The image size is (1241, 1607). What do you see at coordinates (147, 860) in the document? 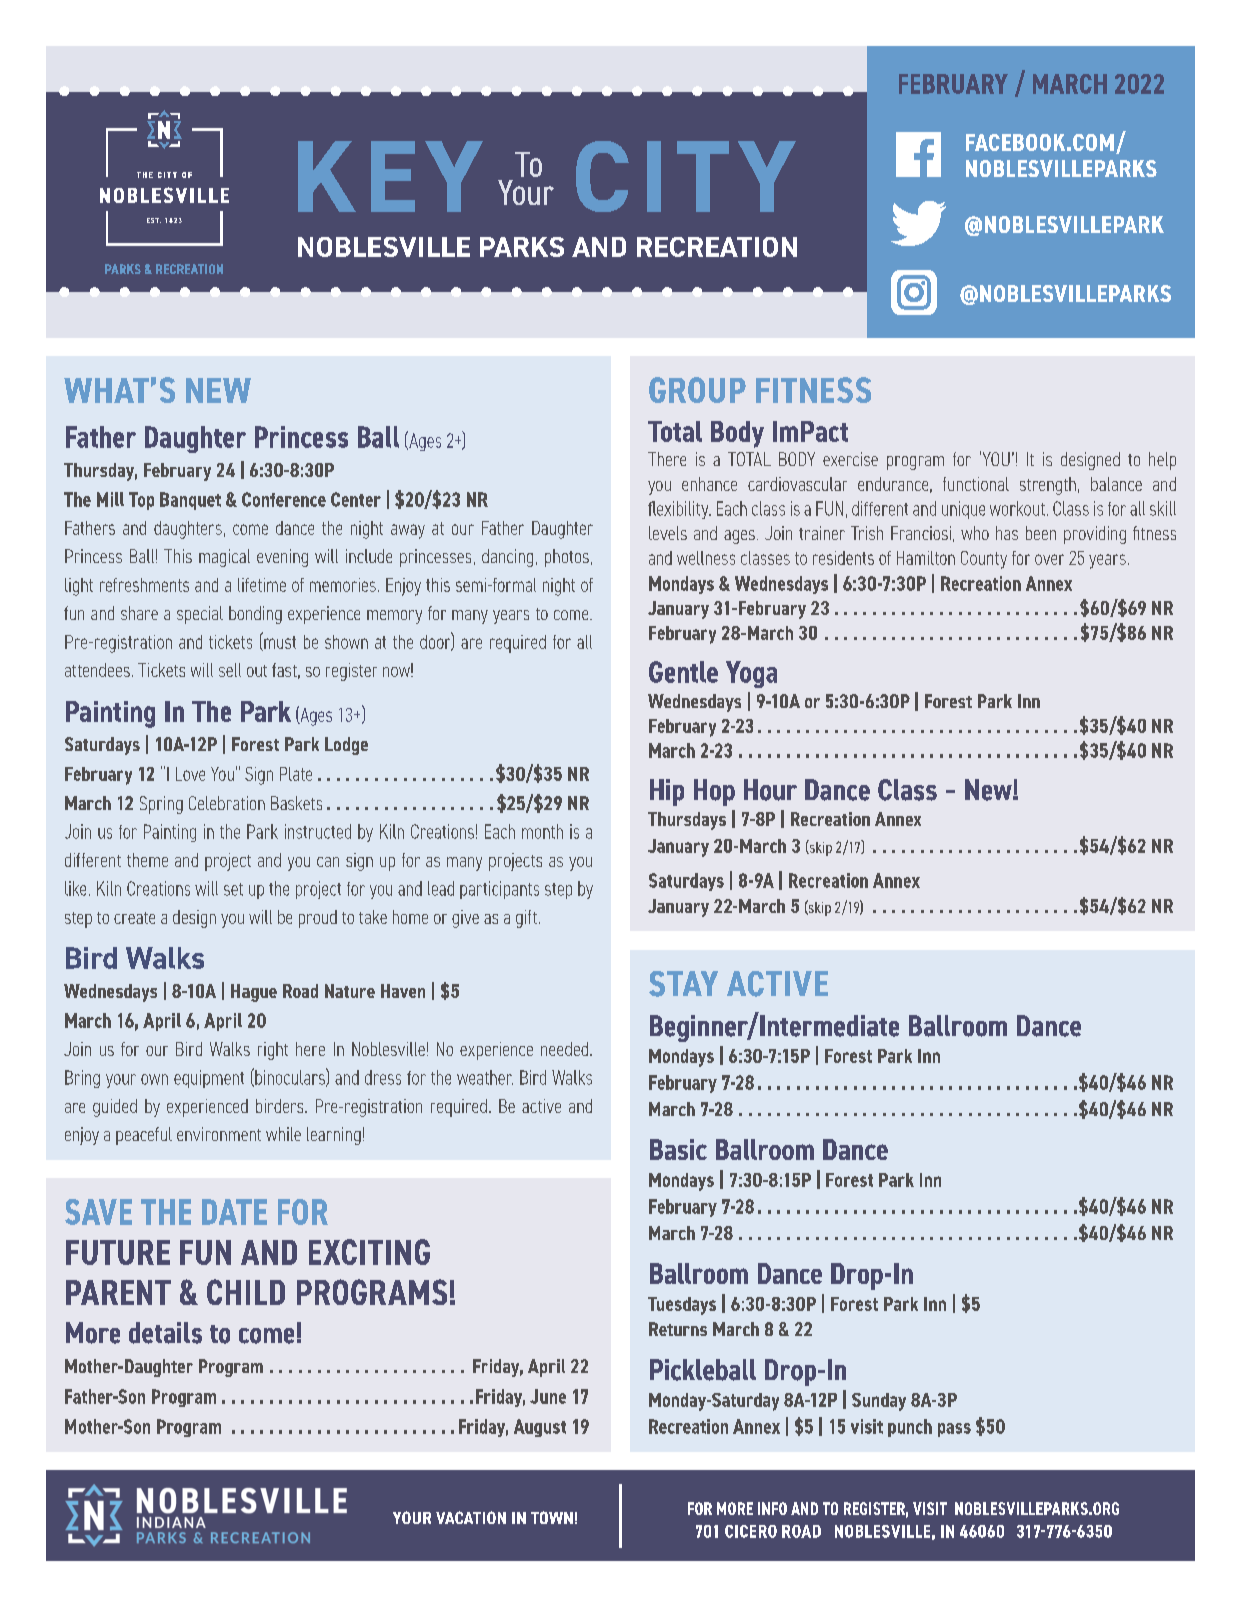
I see `theme` at bounding box center [147, 860].
